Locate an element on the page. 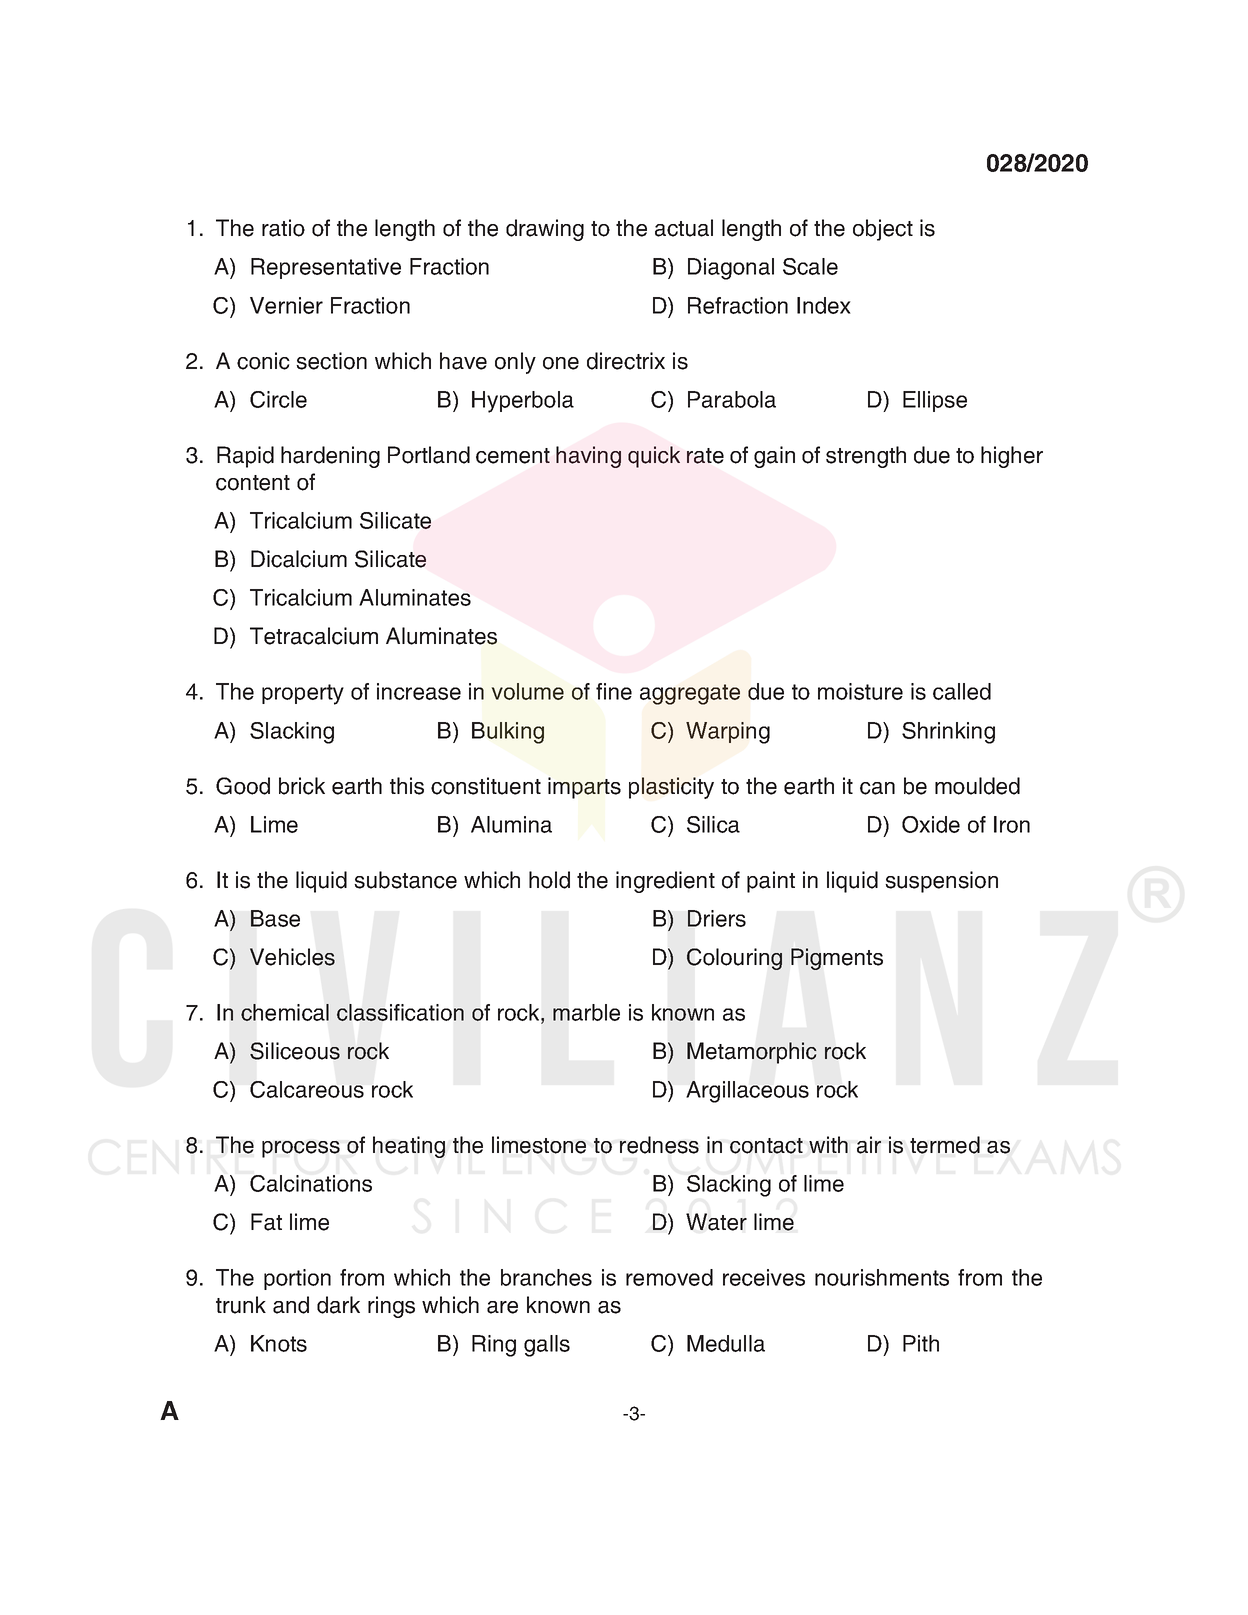  dark is located at coordinates (338, 1305).
